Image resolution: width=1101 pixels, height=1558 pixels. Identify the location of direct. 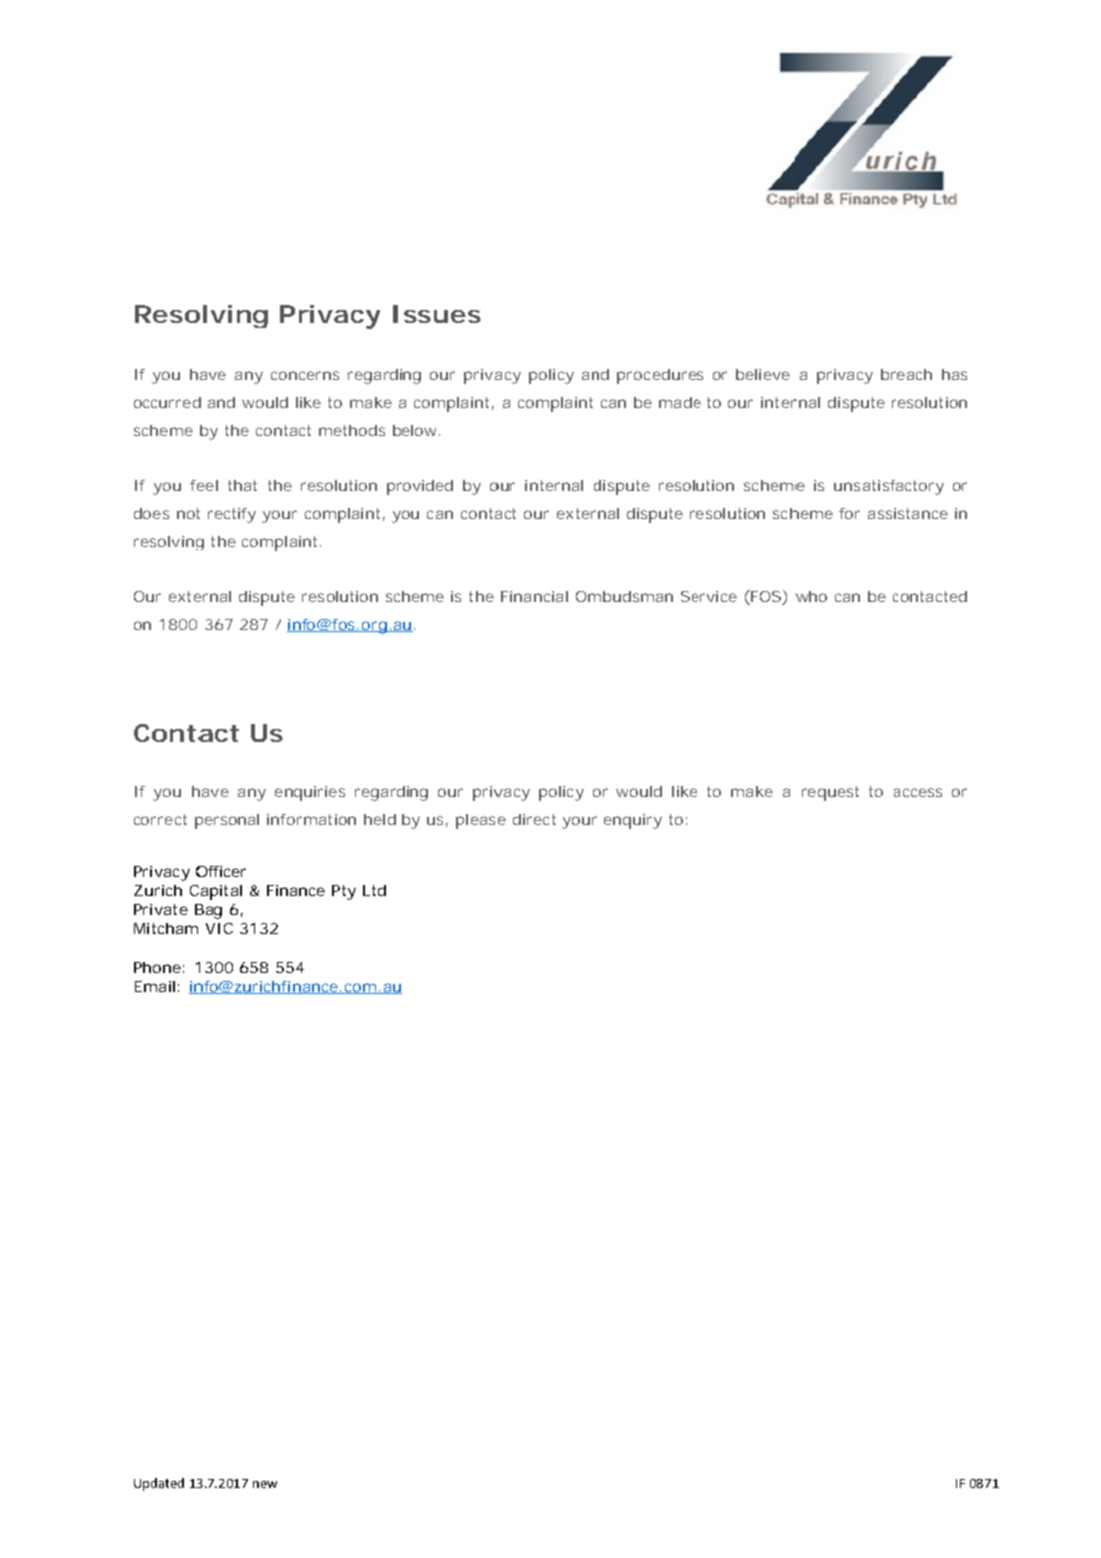
(534, 819).
